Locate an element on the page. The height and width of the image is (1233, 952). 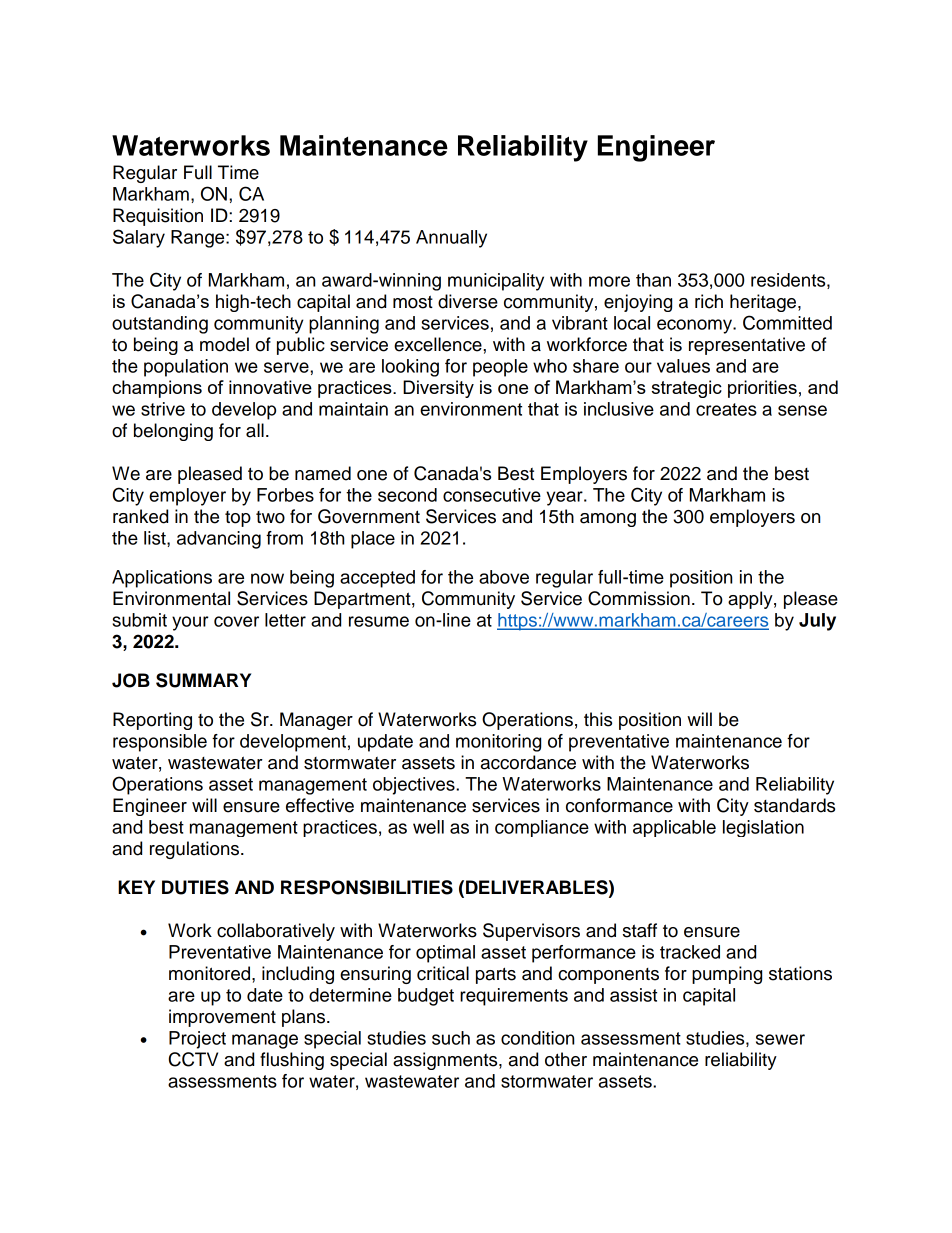
Project is located at coordinates (197, 1040).
